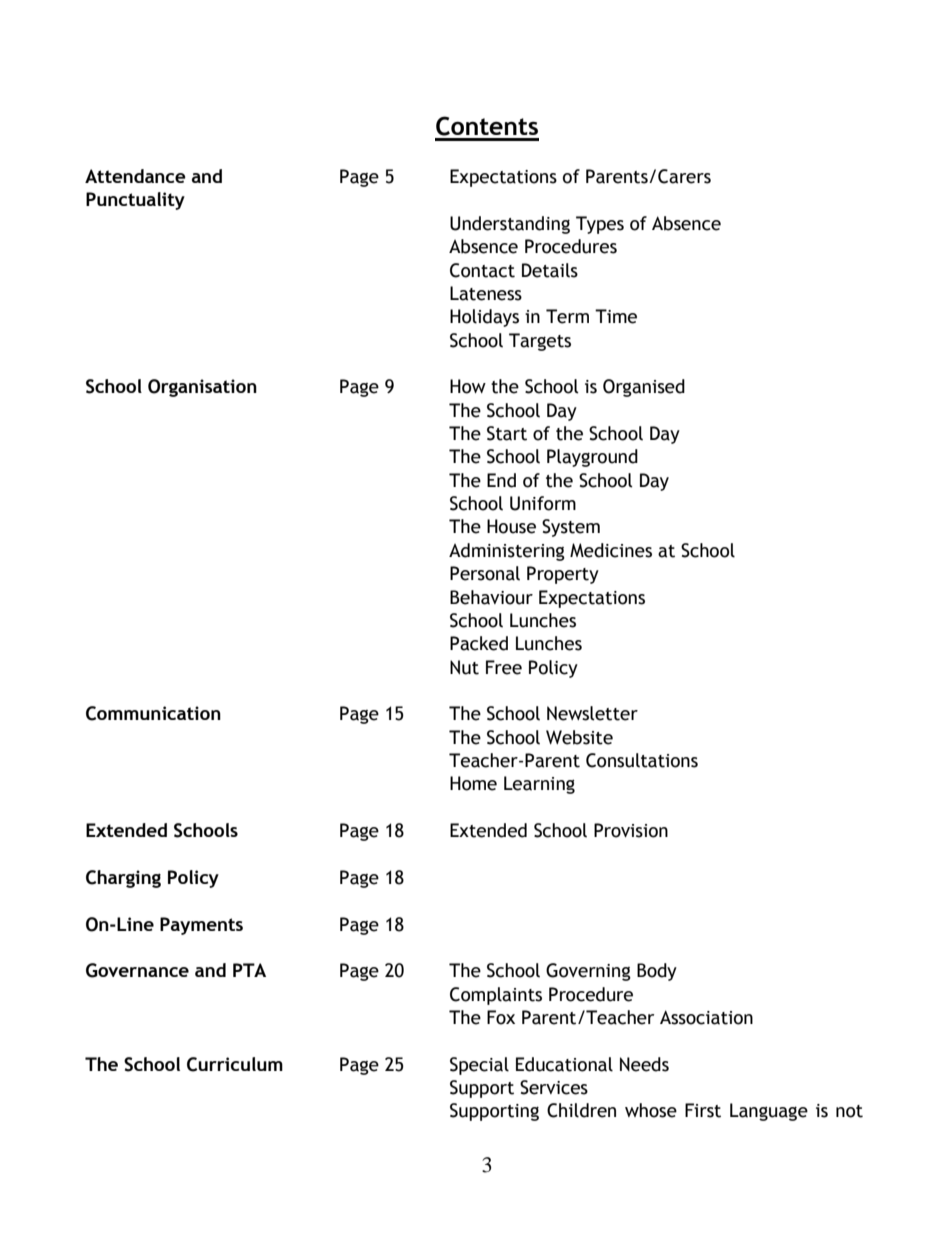 The width and height of the screenshot is (952, 1233). I want to click on Curriculum, so click(235, 1064).
